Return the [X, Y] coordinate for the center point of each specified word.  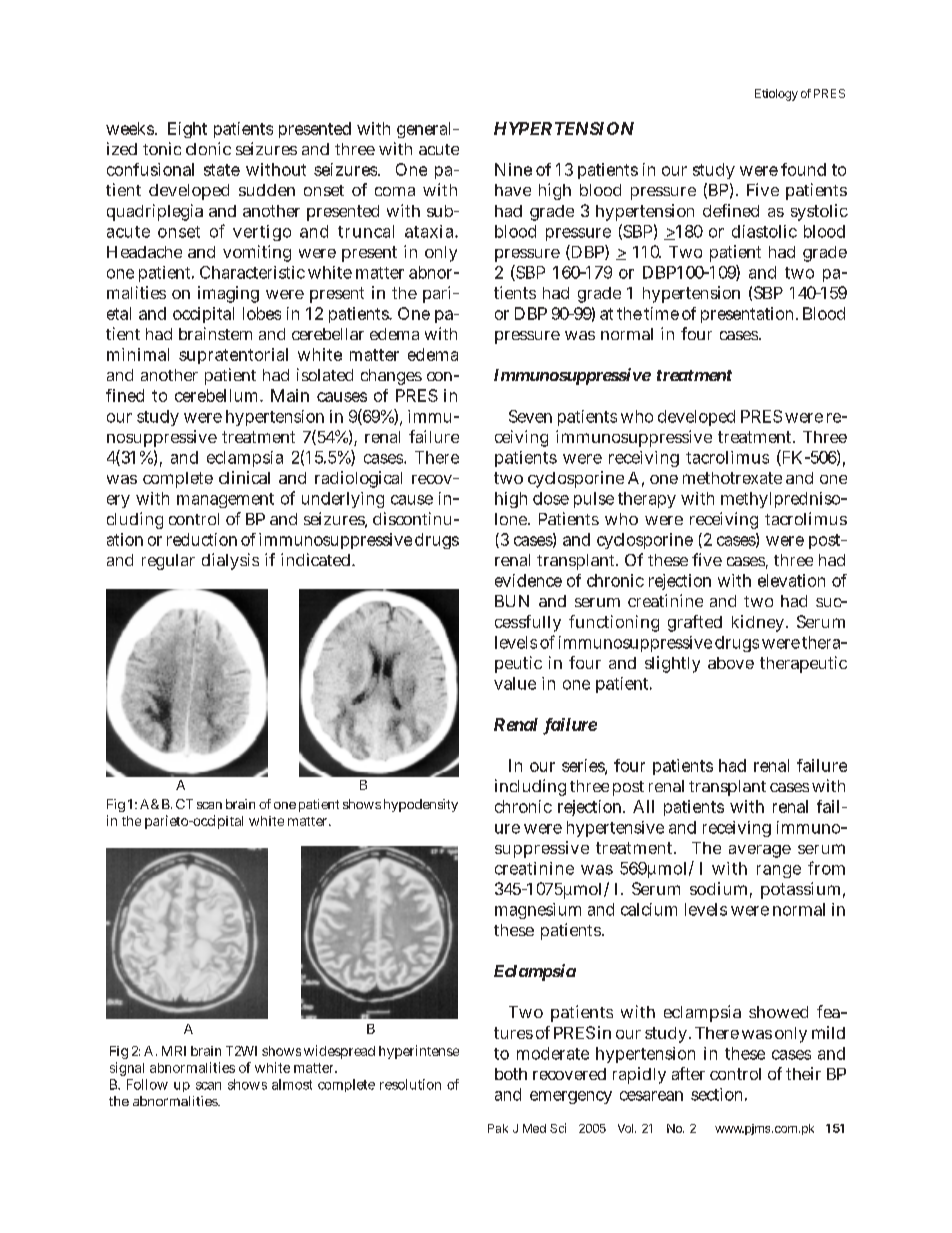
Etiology [776, 95]
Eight [187, 130]
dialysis [230, 561]
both [511, 1074]
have [513, 190]
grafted [695, 623]
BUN [512, 601]
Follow [147, 1084]
